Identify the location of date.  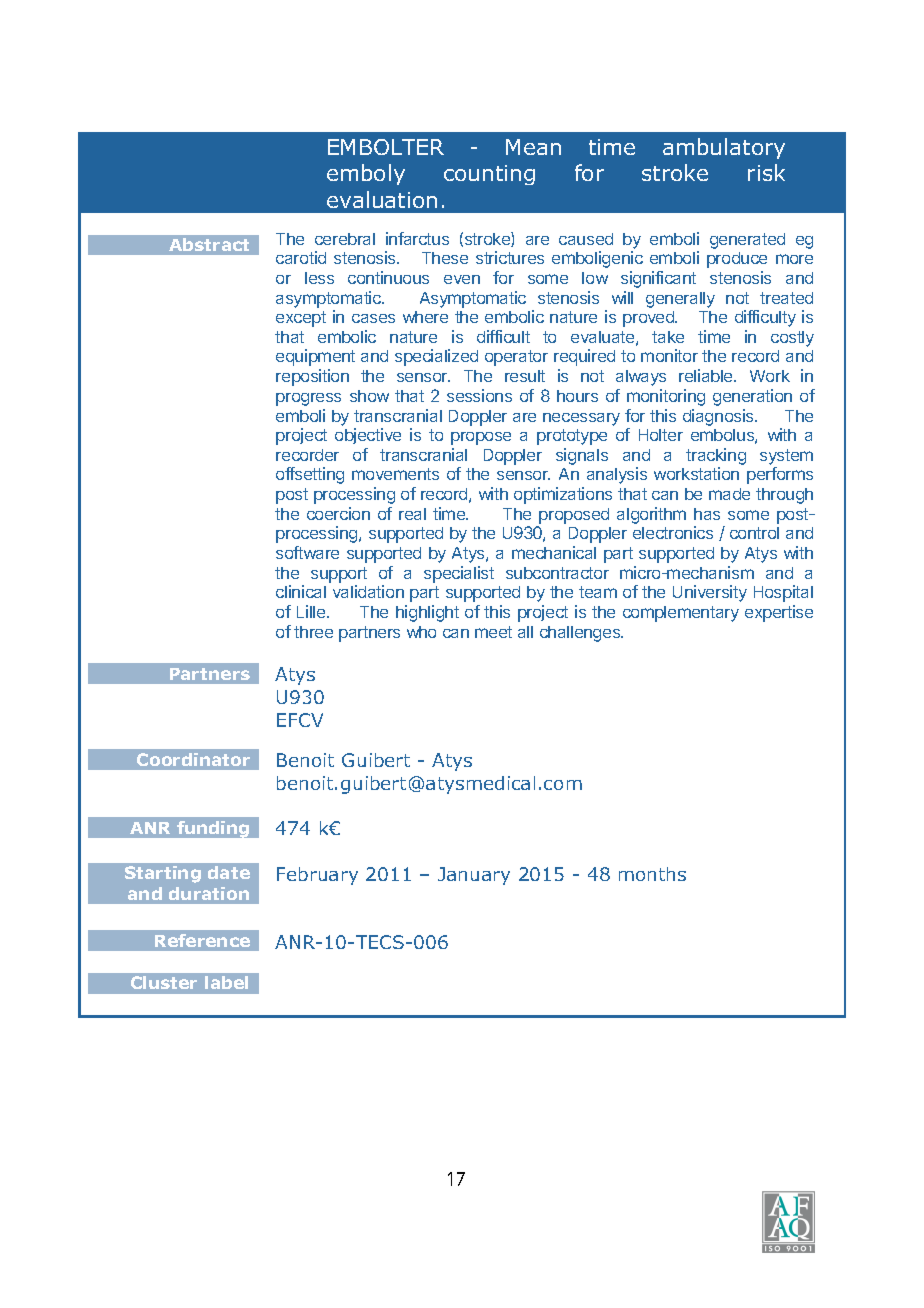
(229, 872).
